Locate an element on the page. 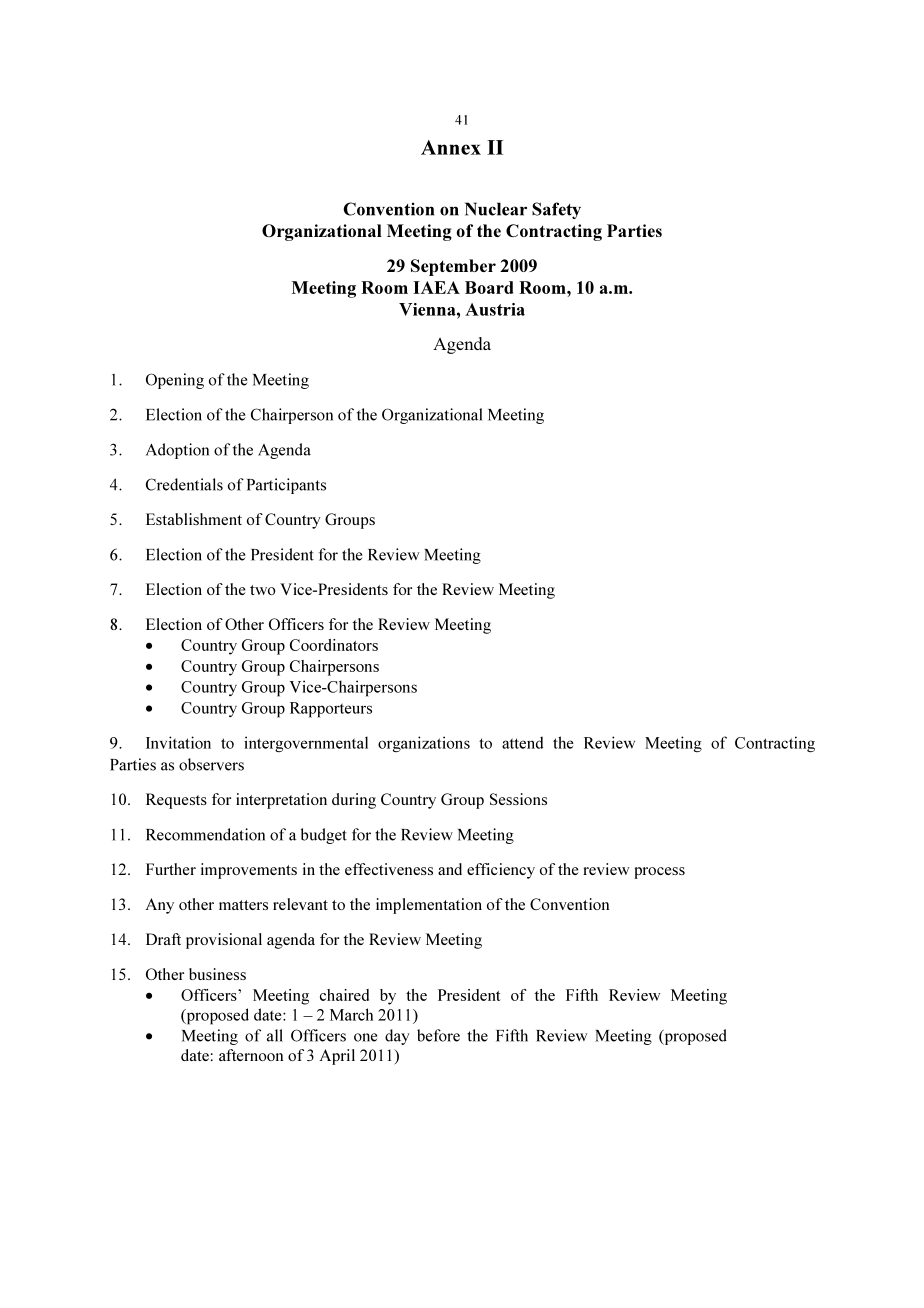  Annex is located at coordinates (451, 147).
